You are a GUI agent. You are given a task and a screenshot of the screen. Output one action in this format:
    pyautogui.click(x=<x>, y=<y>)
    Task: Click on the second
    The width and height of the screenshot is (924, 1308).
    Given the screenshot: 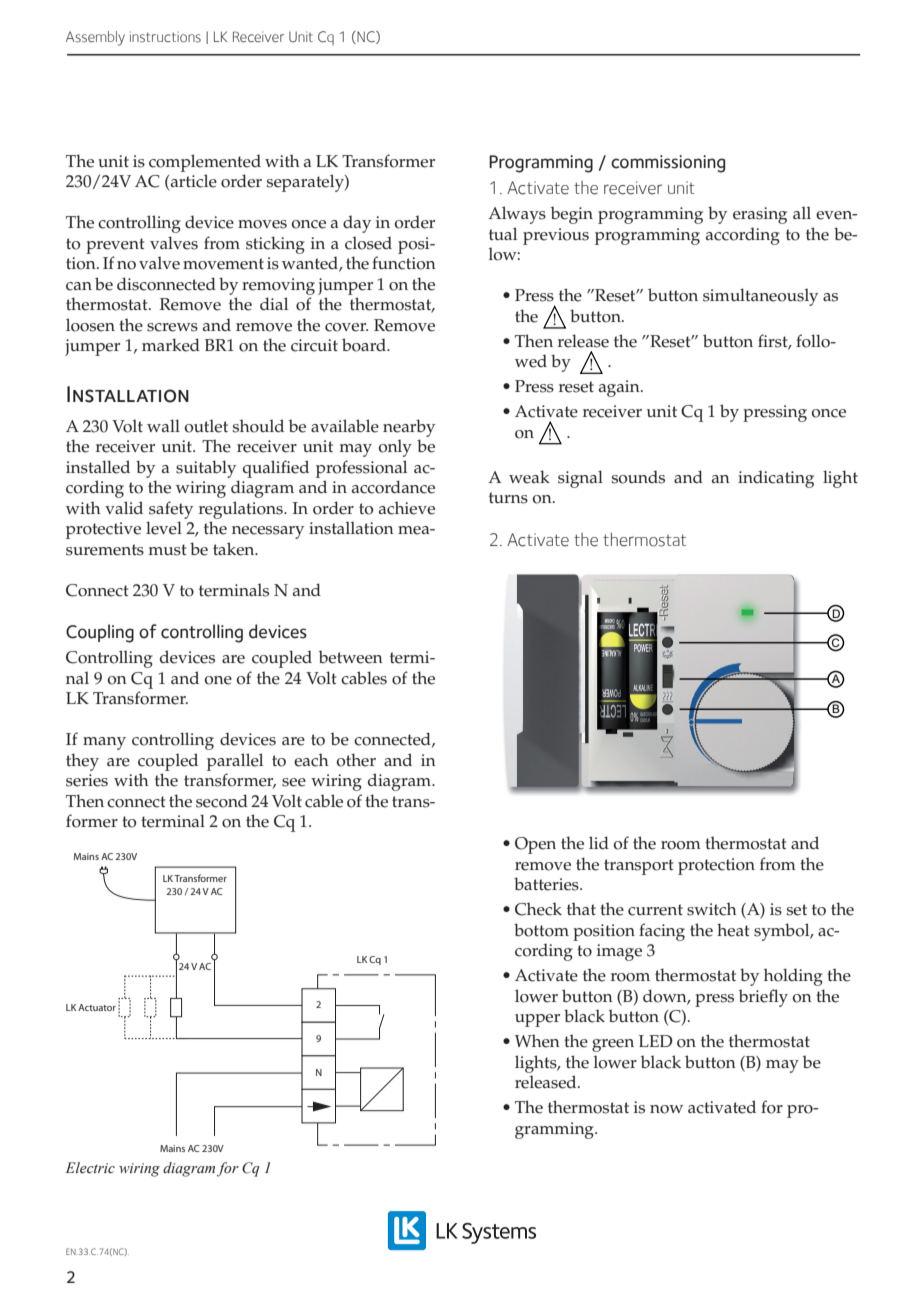 What is the action you would take?
    pyautogui.click(x=222, y=801)
